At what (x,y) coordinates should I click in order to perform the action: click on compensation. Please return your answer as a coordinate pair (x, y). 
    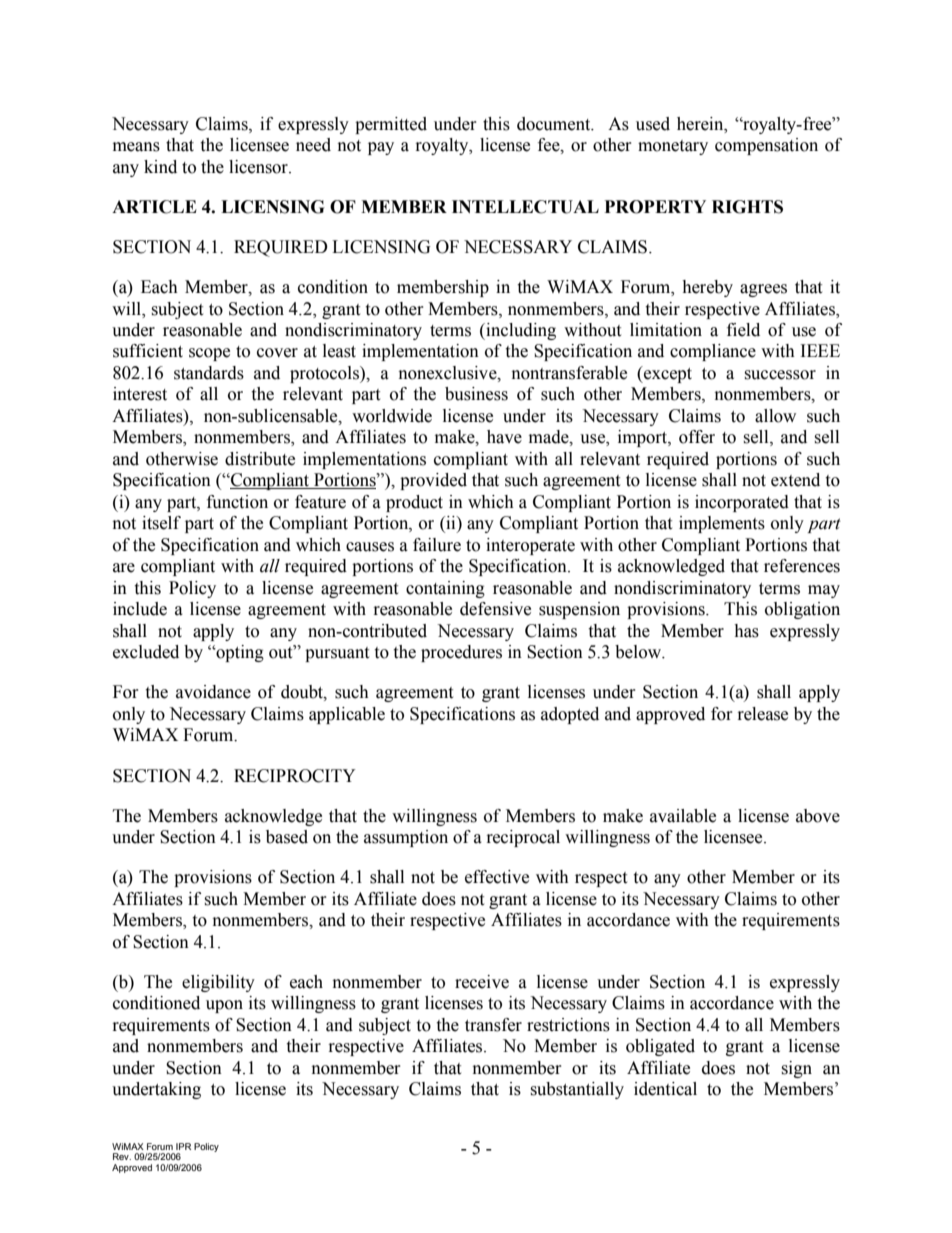
    Looking at the image, I should click on (766, 146).
